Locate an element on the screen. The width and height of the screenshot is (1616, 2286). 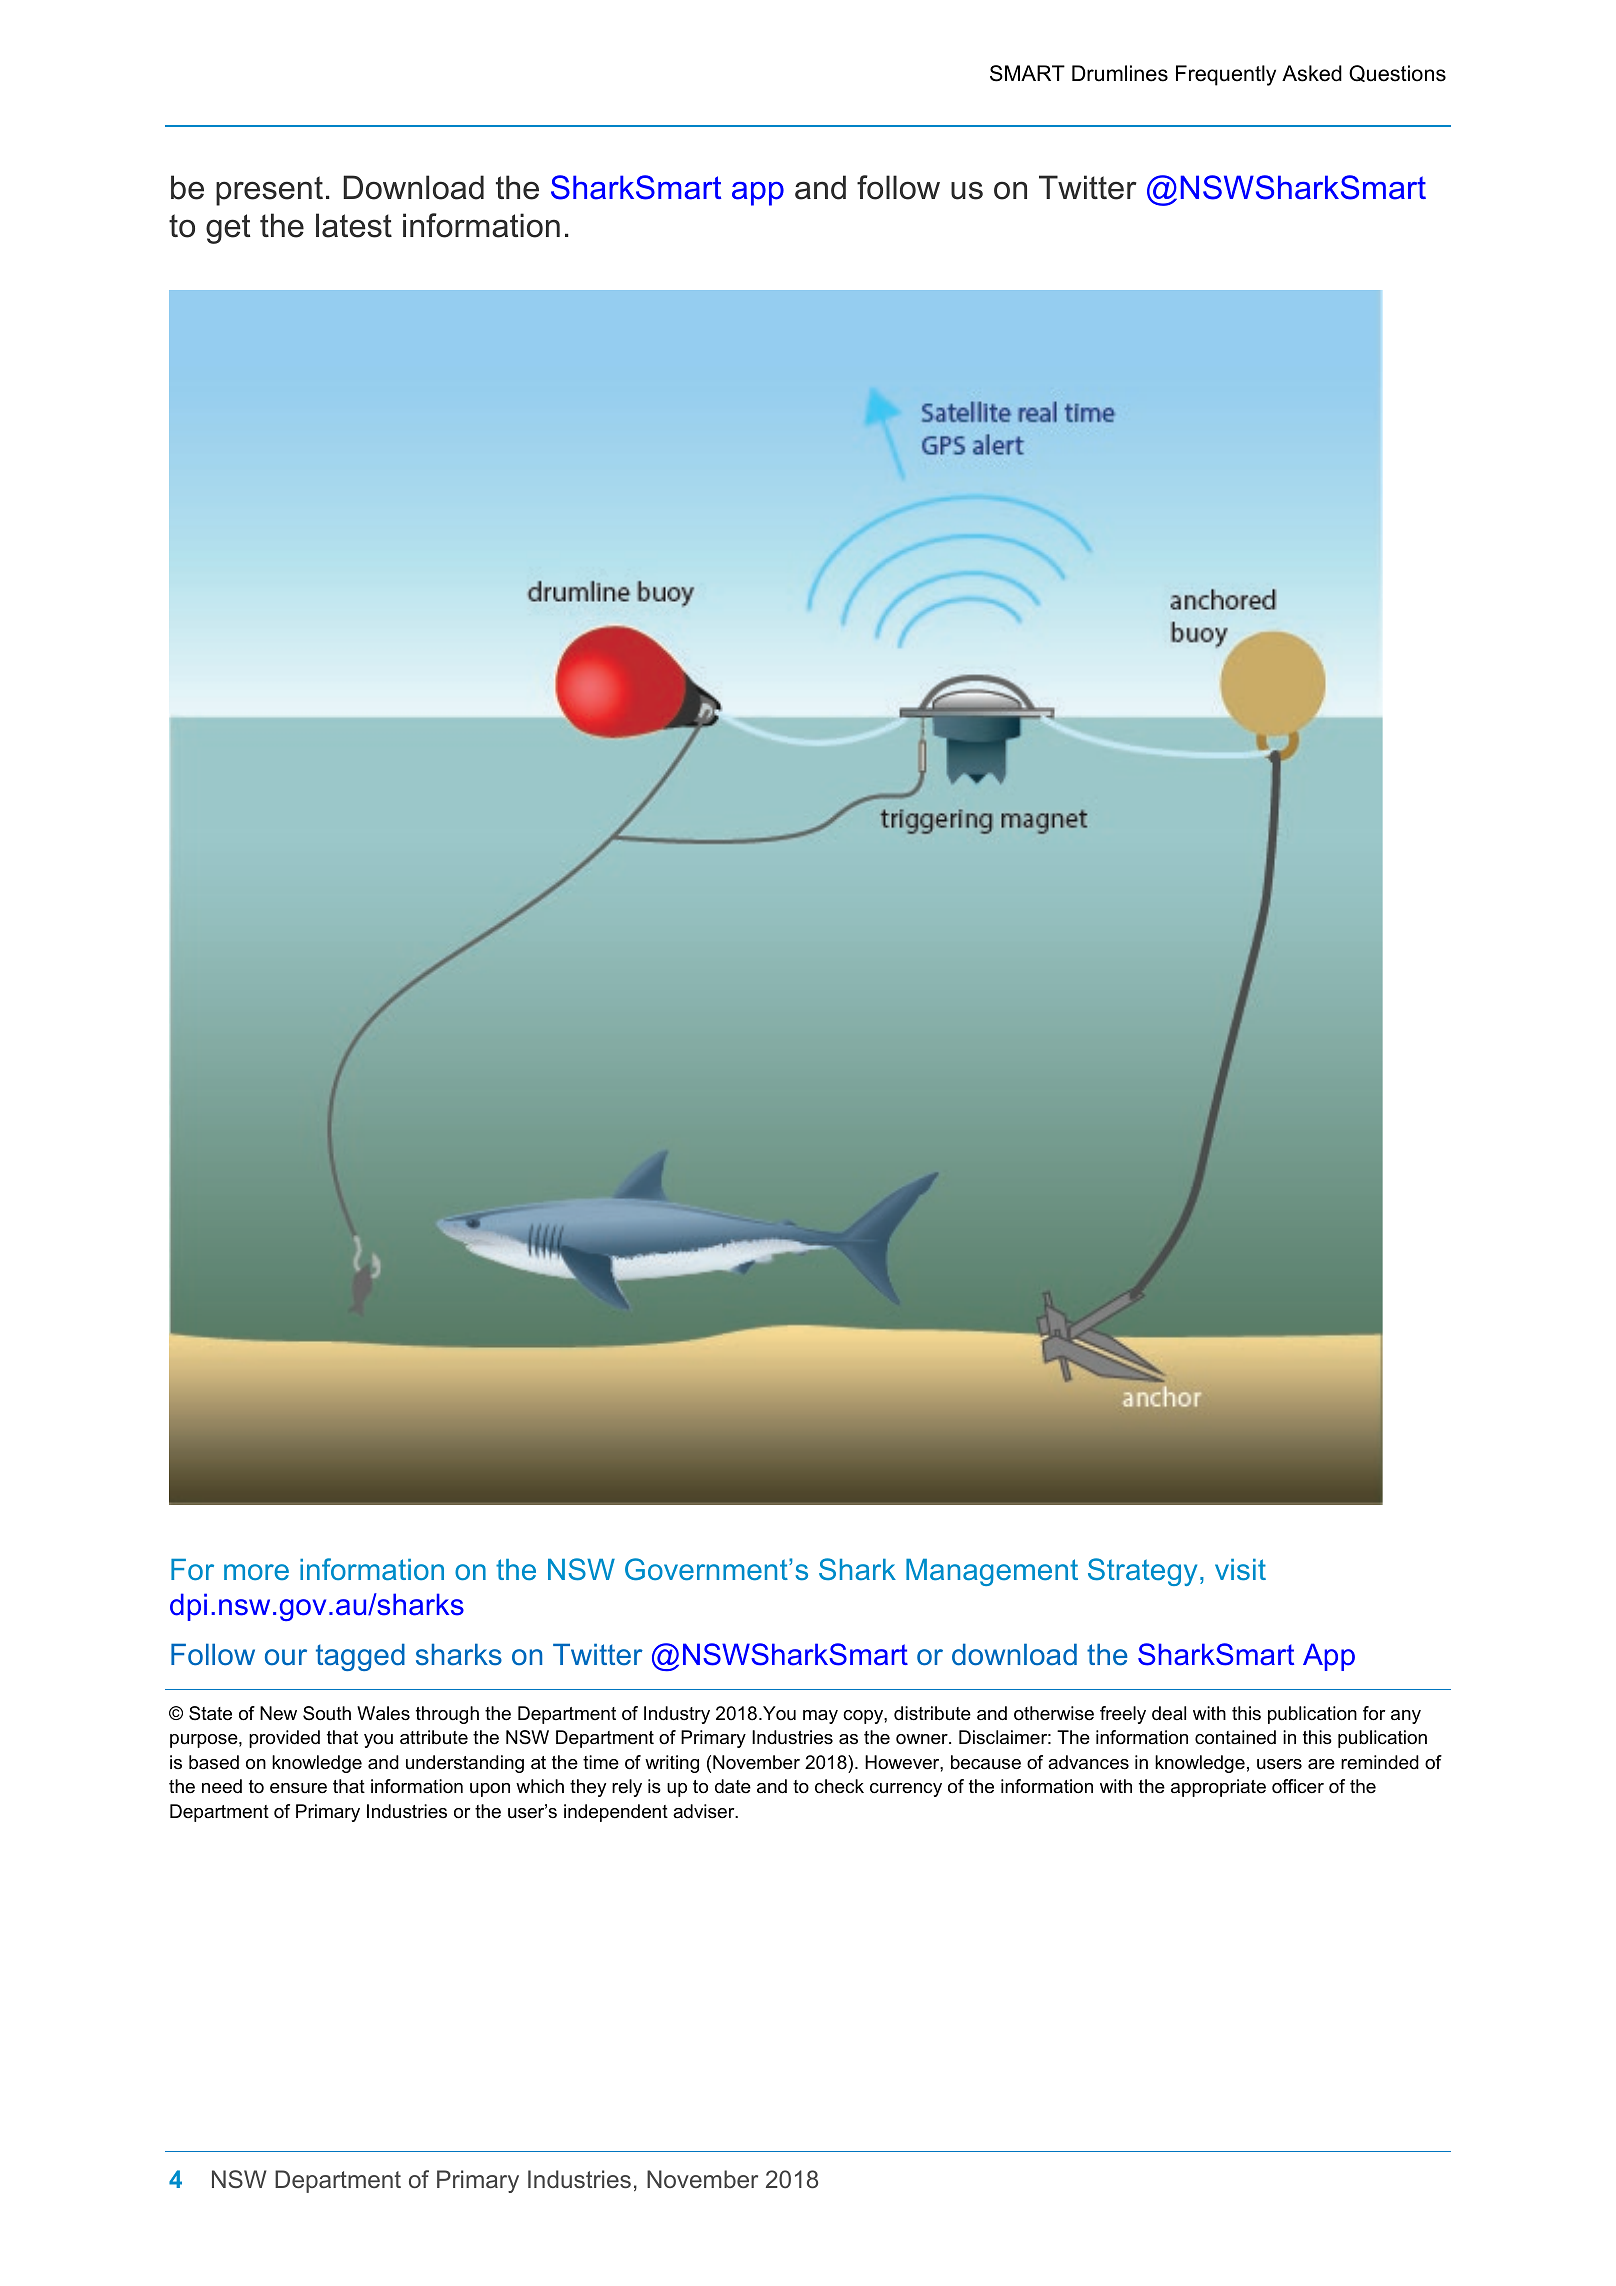
check is located at coordinates (839, 1786).
